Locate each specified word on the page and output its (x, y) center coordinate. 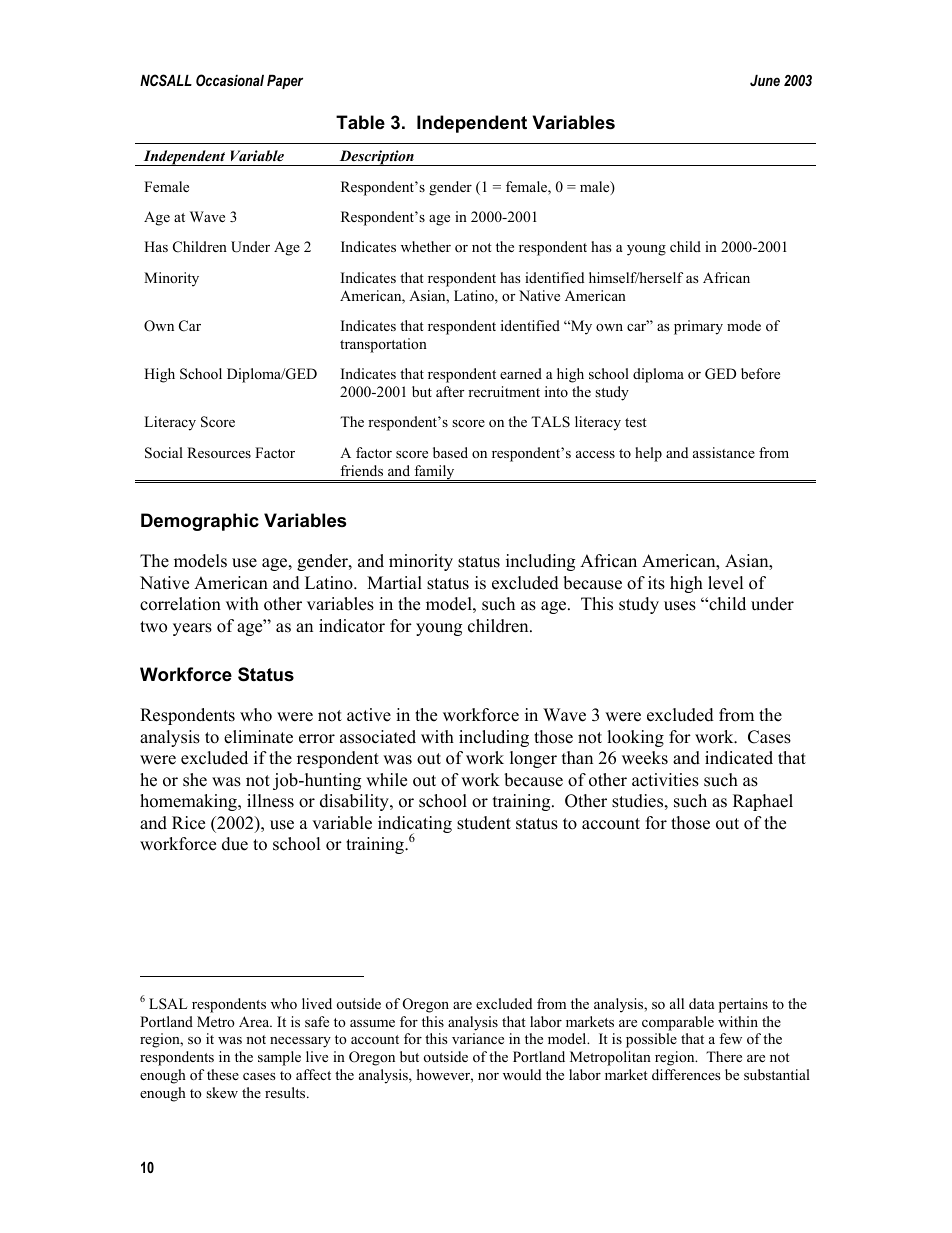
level (726, 583)
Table (360, 122)
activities (665, 780)
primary (698, 327)
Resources (219, 452)
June (765, 80)
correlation (180, 604)
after (450, 391)
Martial (394, 582)
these (223, 1074)
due (235, 844)
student (484, 823)
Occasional (230, 80)
